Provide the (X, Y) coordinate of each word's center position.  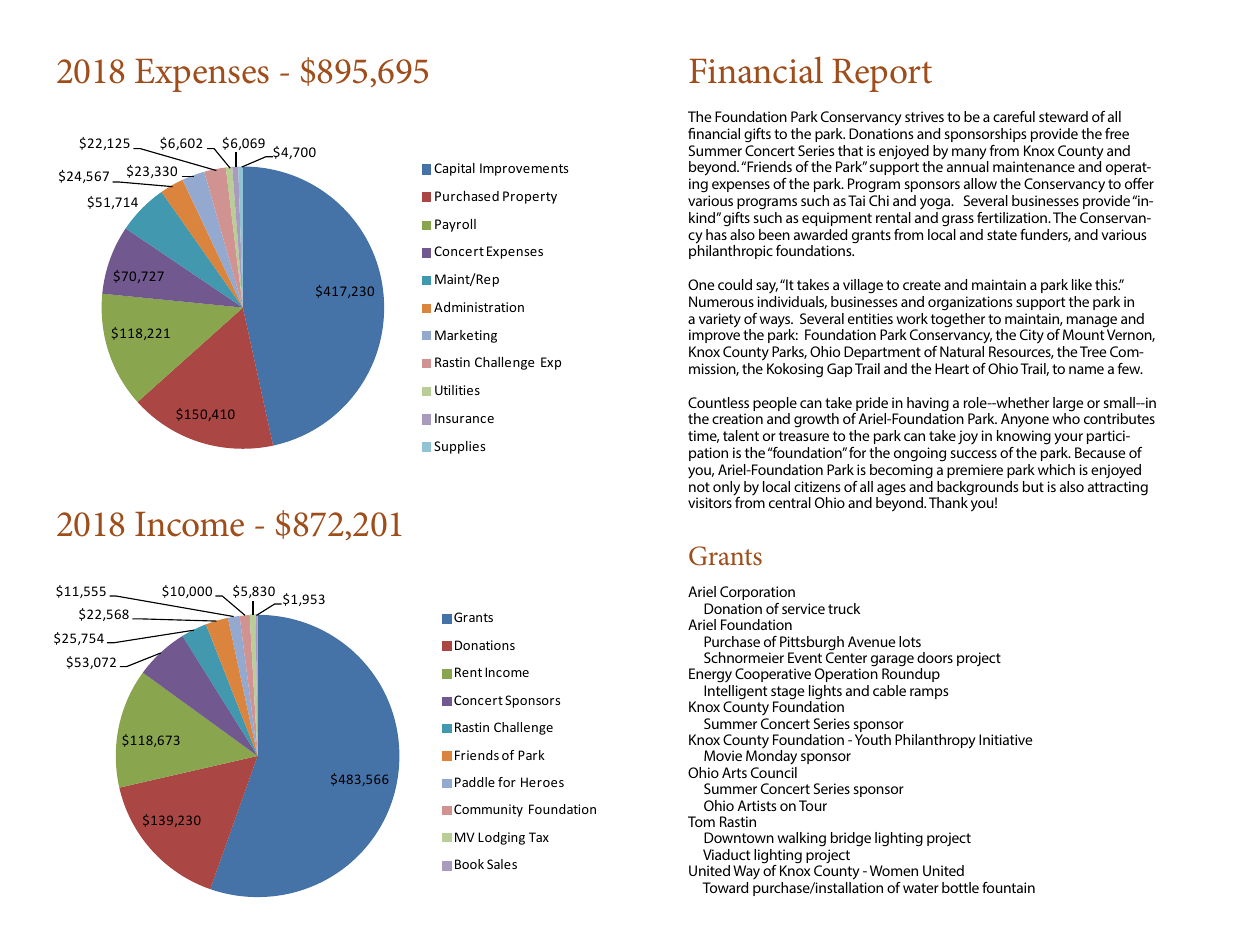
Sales (502, 864)
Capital (454, 169)
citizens (817, 486)
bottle (960, 887)
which (1056, 469)
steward (1063, 116)
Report (882, 75)
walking (801, 841)
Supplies (459, 447)
